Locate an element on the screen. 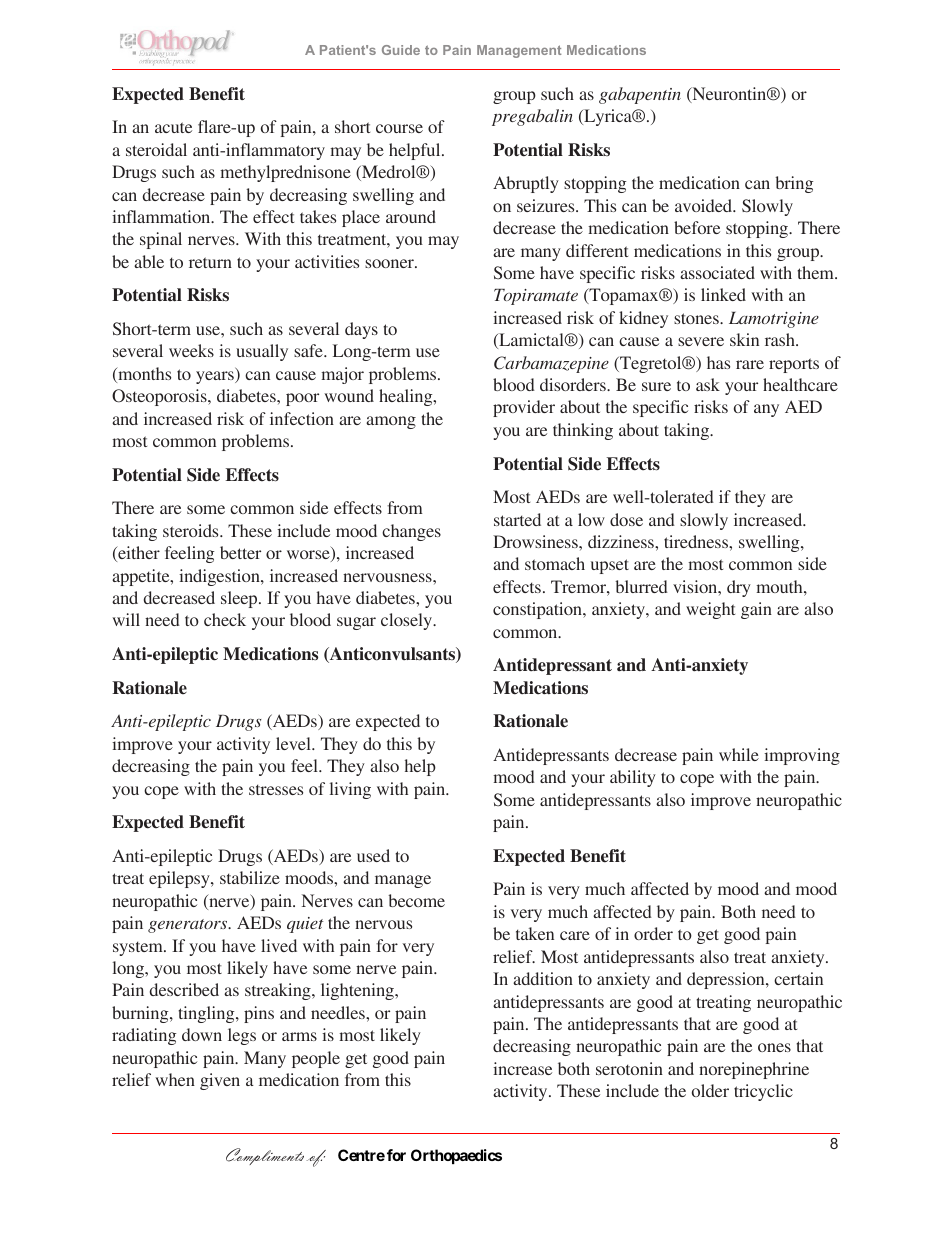 The image size is (952, 1233). become is located at coordinates (416, 900).
